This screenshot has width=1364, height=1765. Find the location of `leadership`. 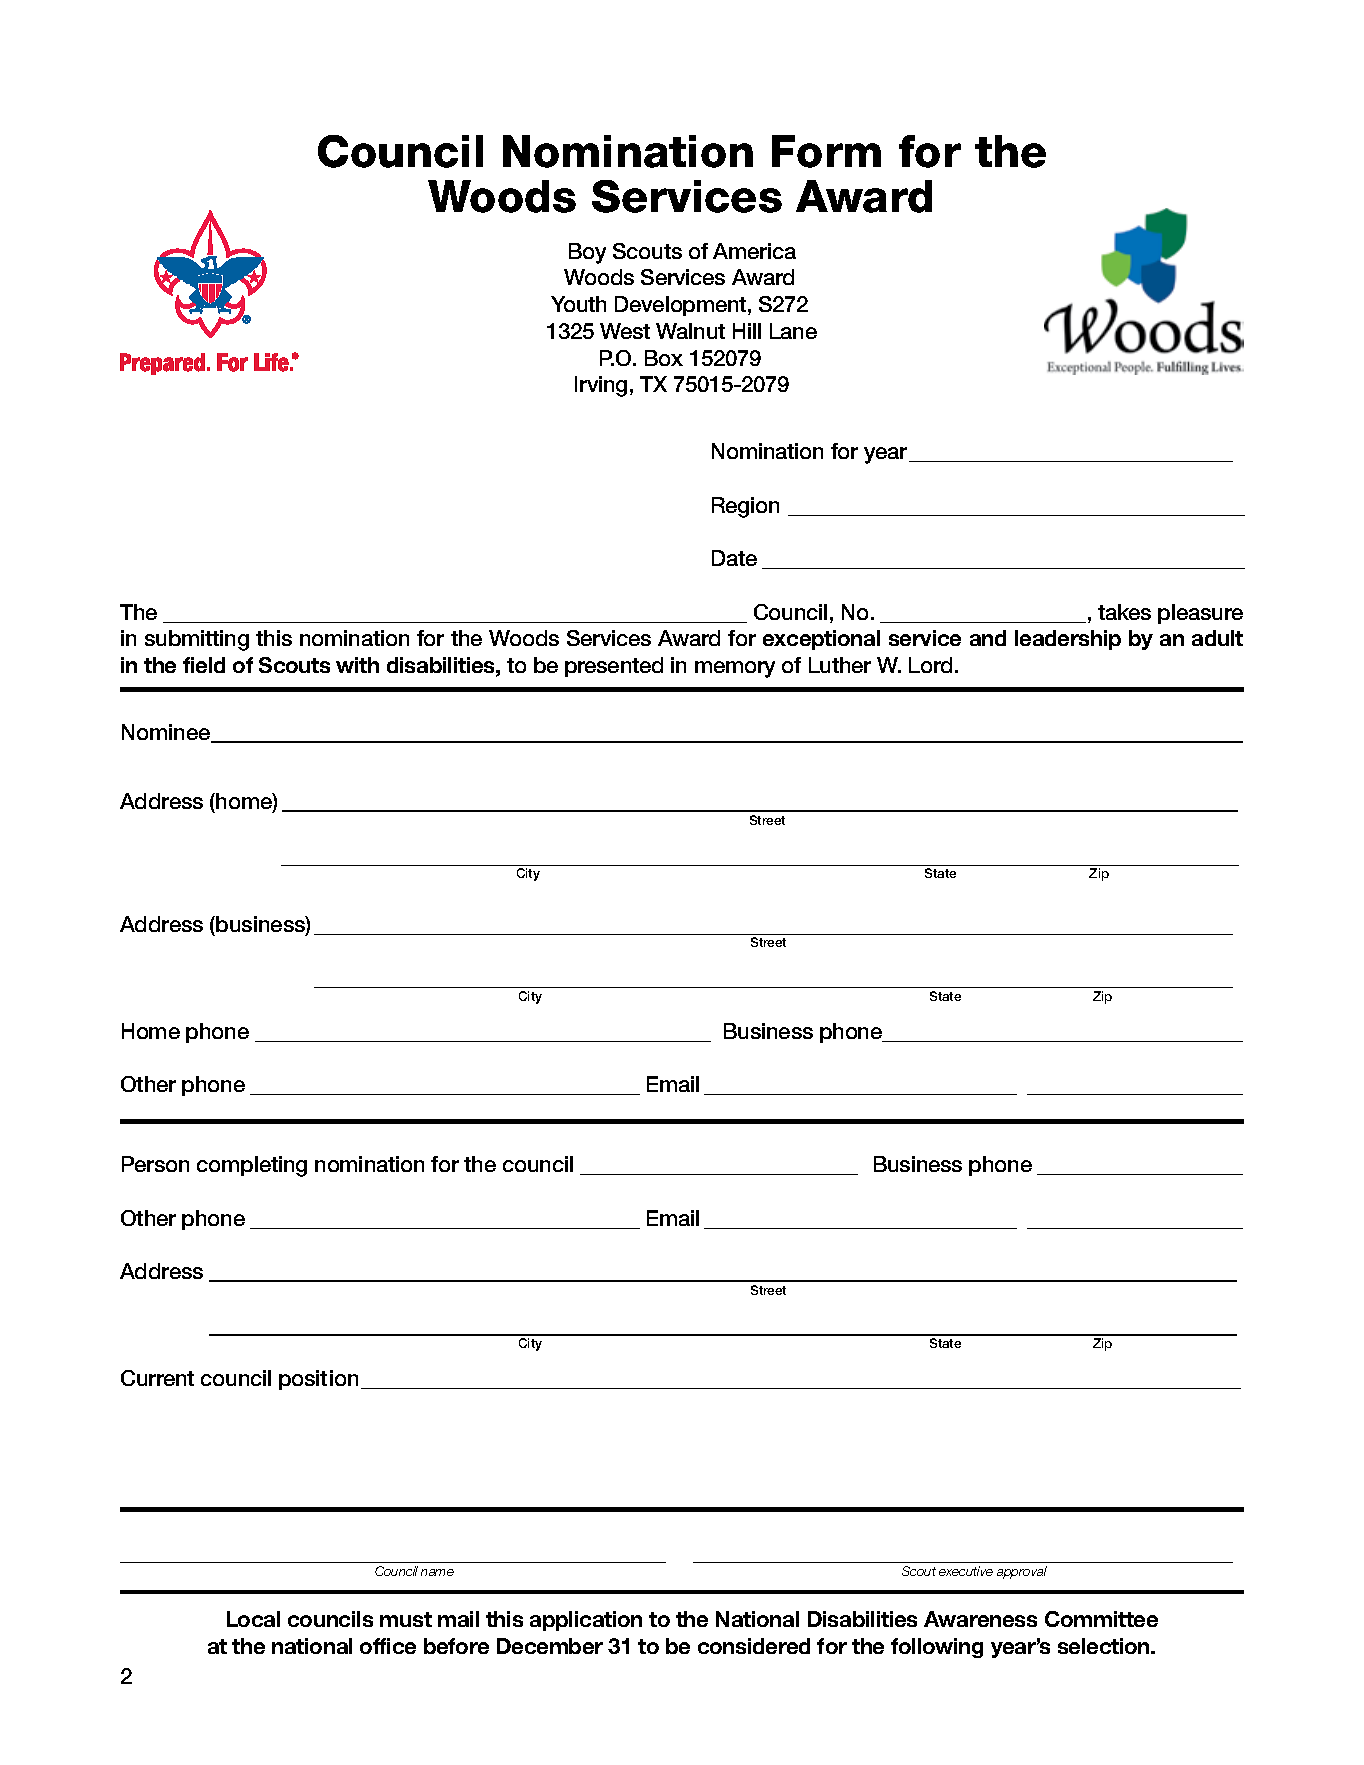

leadership is located at coordinates (1068, 640).
